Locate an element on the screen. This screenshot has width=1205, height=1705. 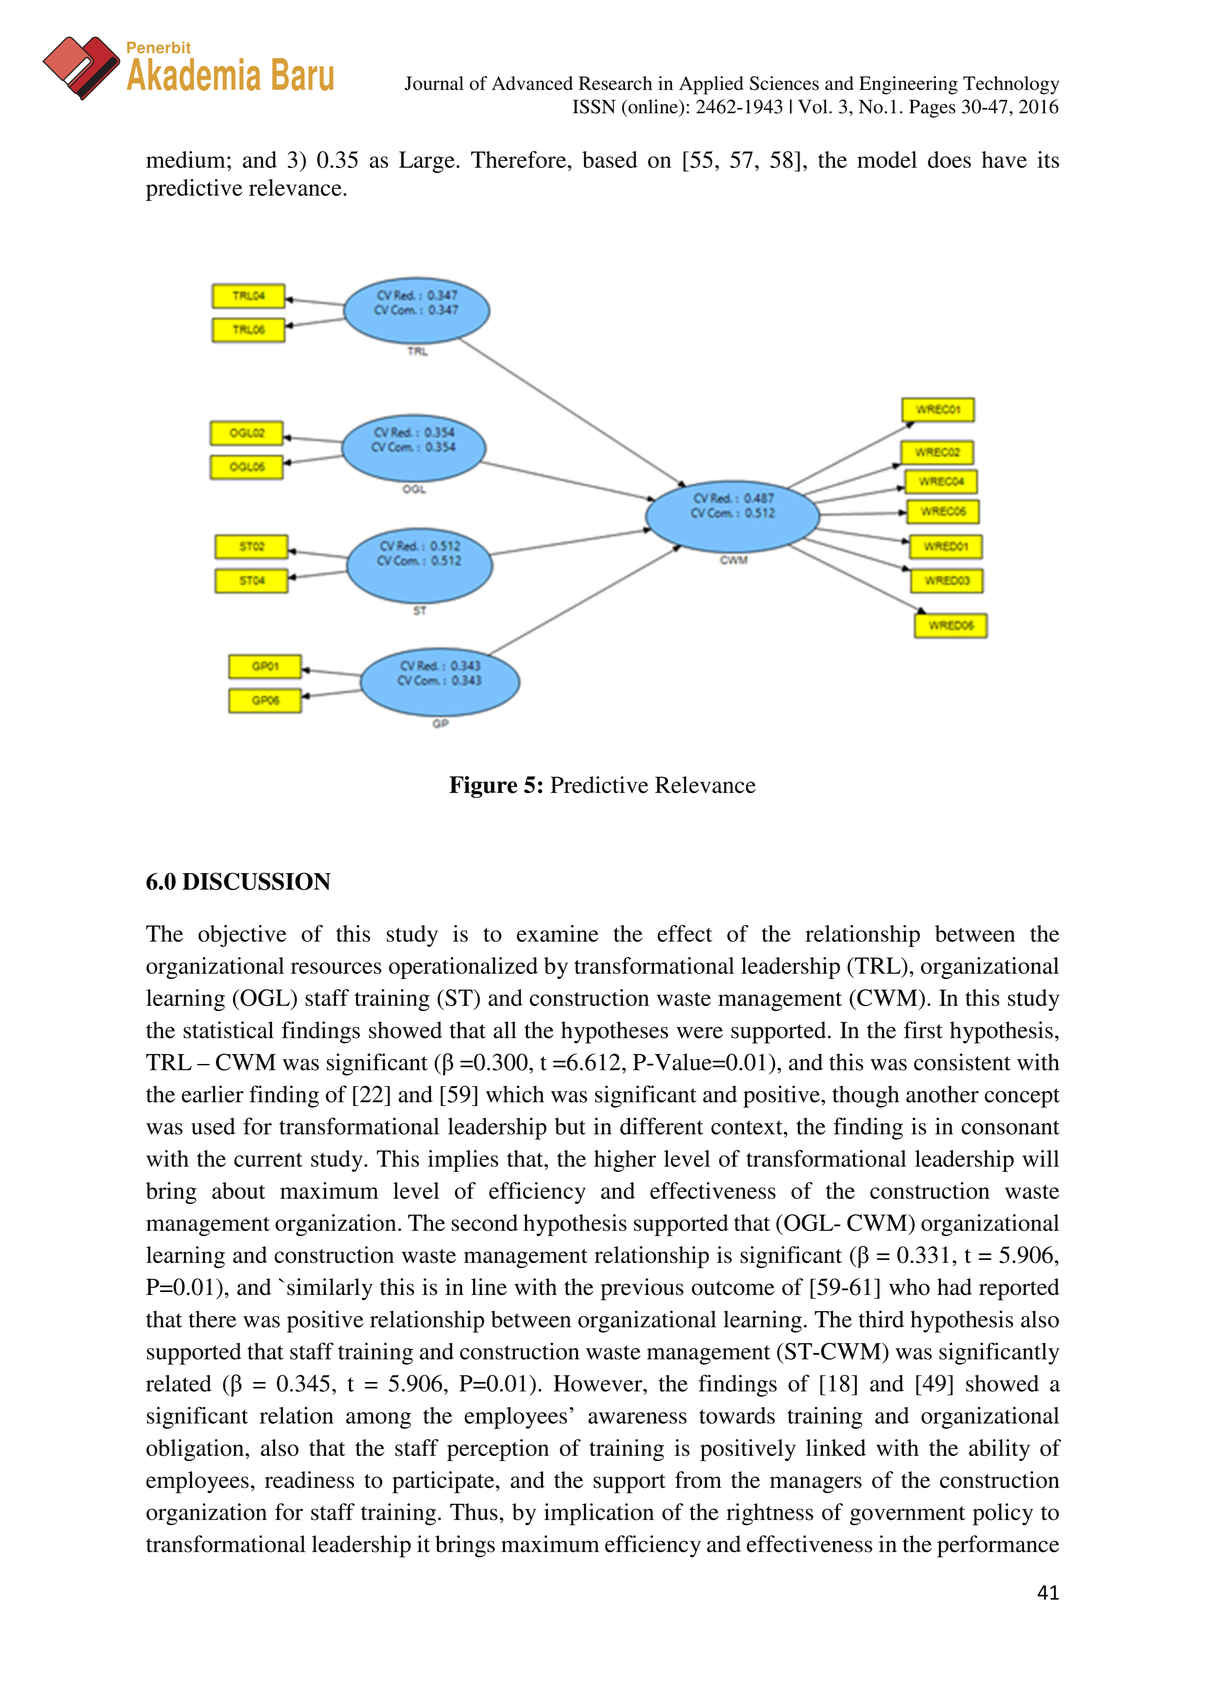
statistical is located at coordinates (228, 1030).
